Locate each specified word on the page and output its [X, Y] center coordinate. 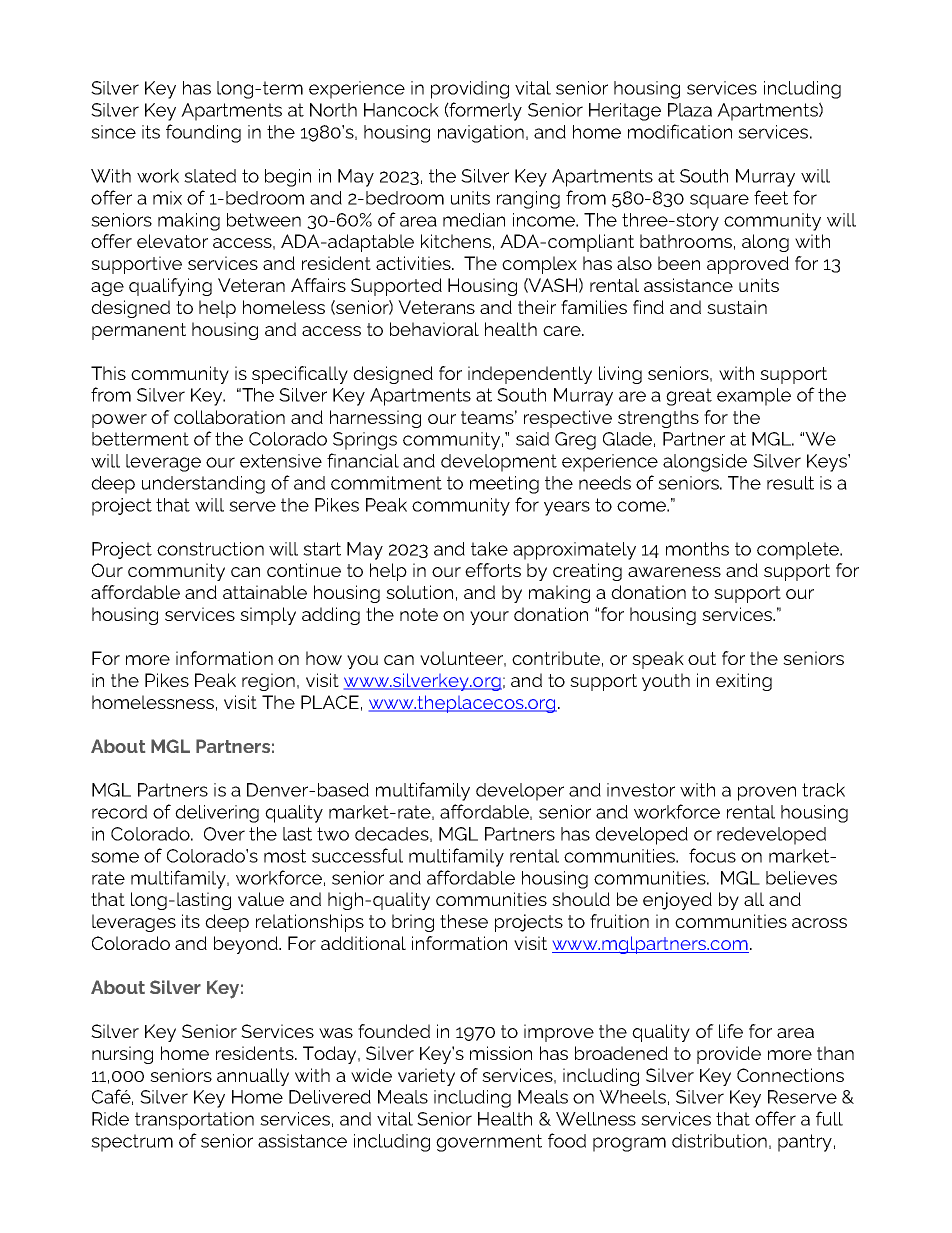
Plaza [690, 110]
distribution [719, 1141]
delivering [217, 814]
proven [767, 793]
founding [203, 133]
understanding [203, 485]
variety [426, 1077]
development [499, 463]
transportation [194, 1121]
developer [520, 792]
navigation [481, 134]
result [790, 483]
